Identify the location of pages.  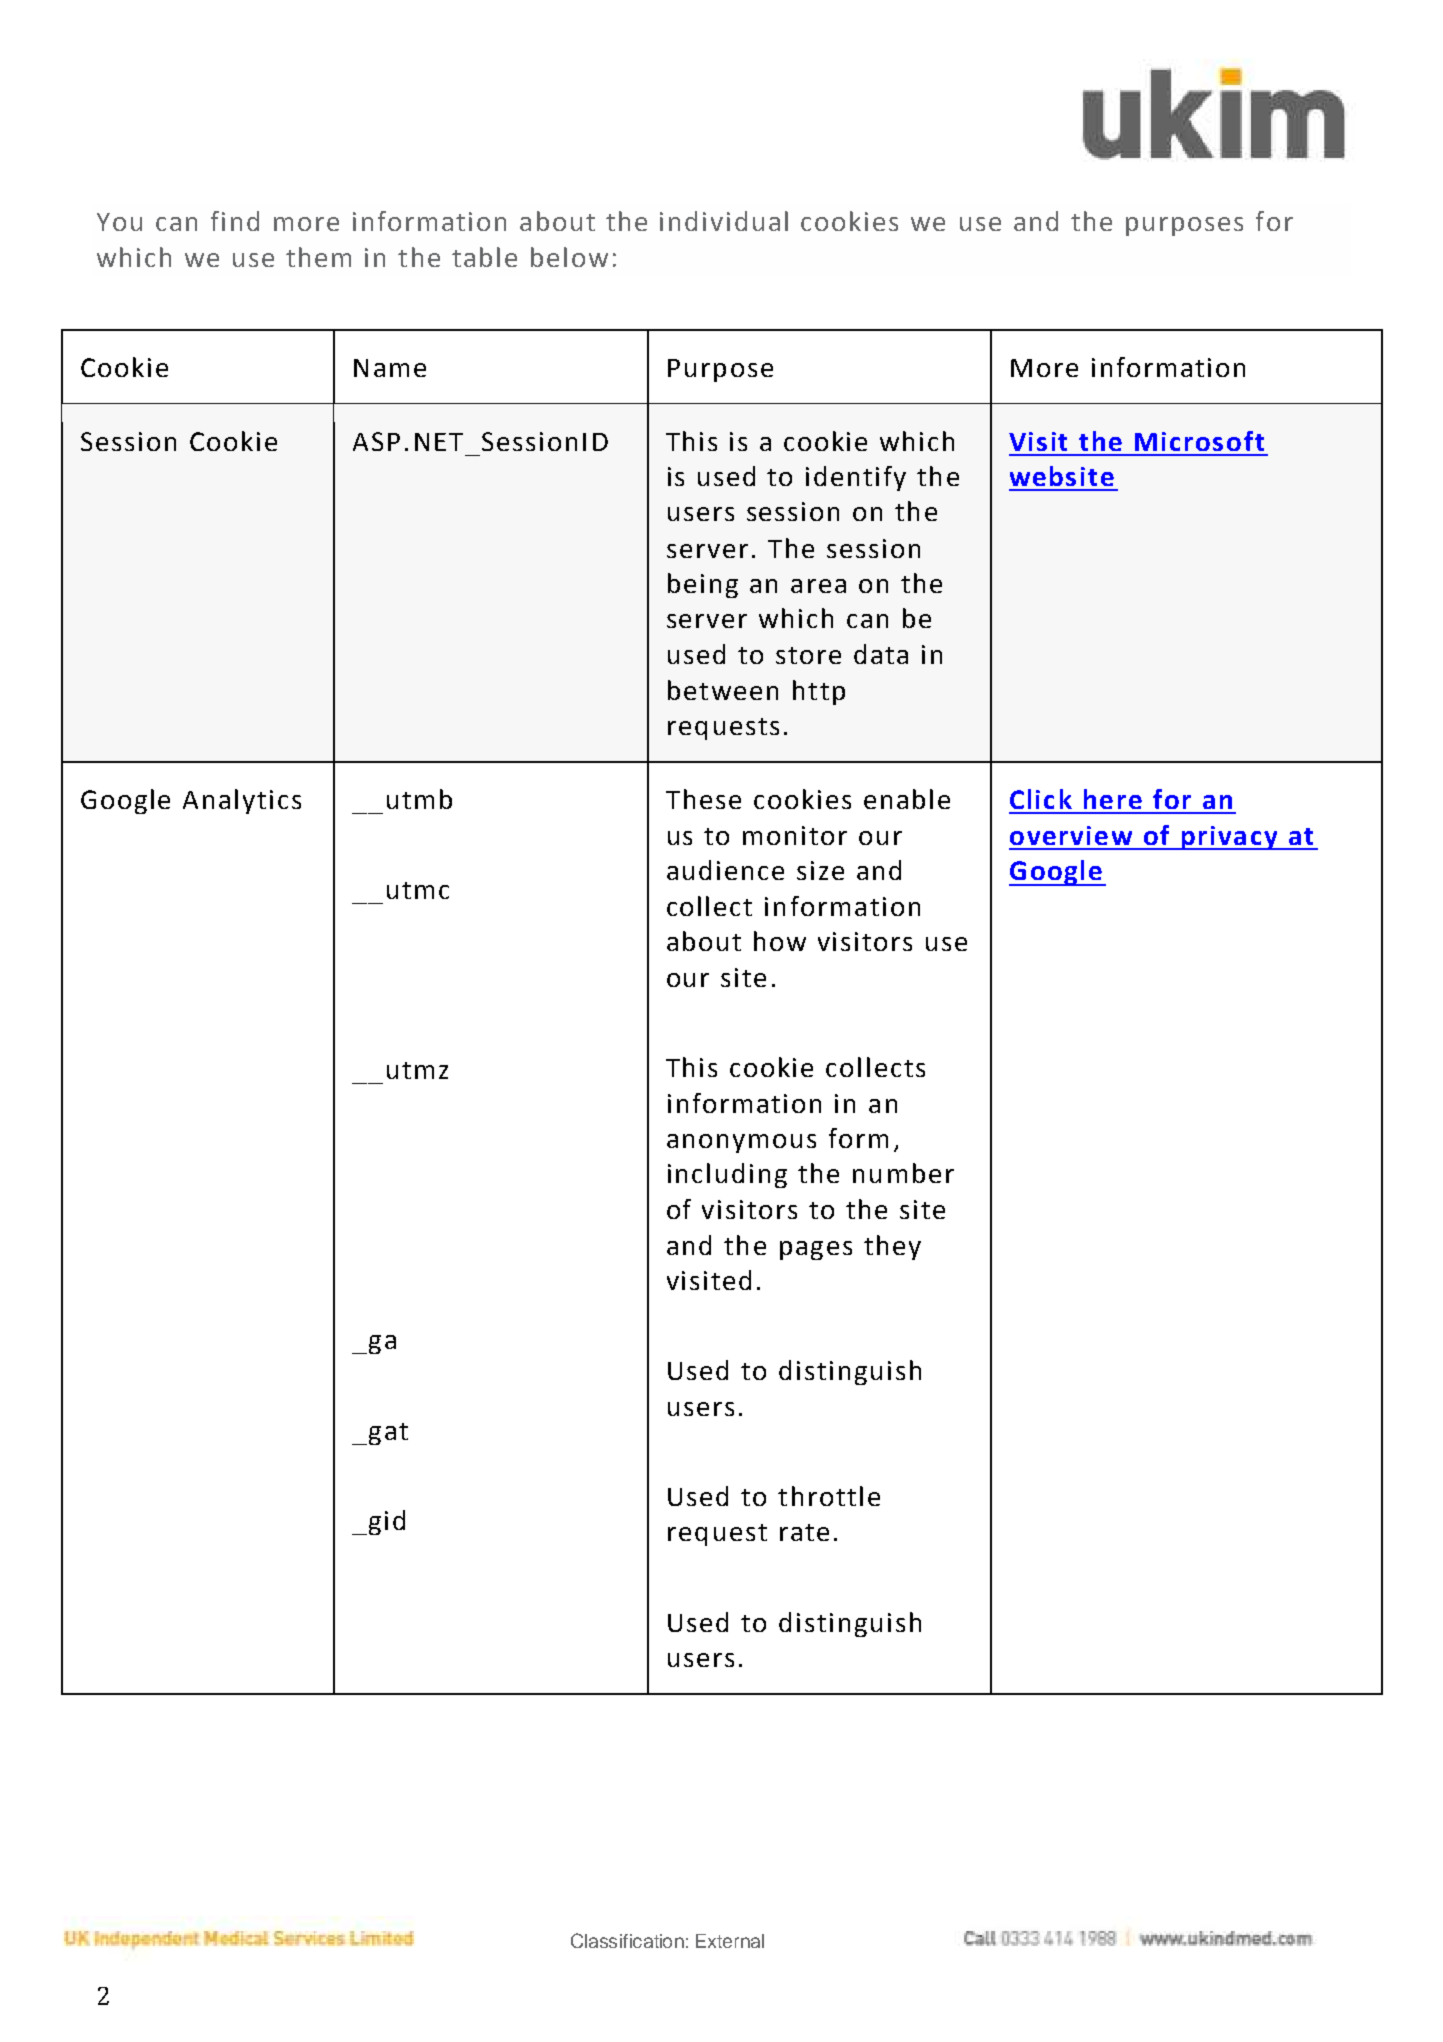
(816, 1250).
